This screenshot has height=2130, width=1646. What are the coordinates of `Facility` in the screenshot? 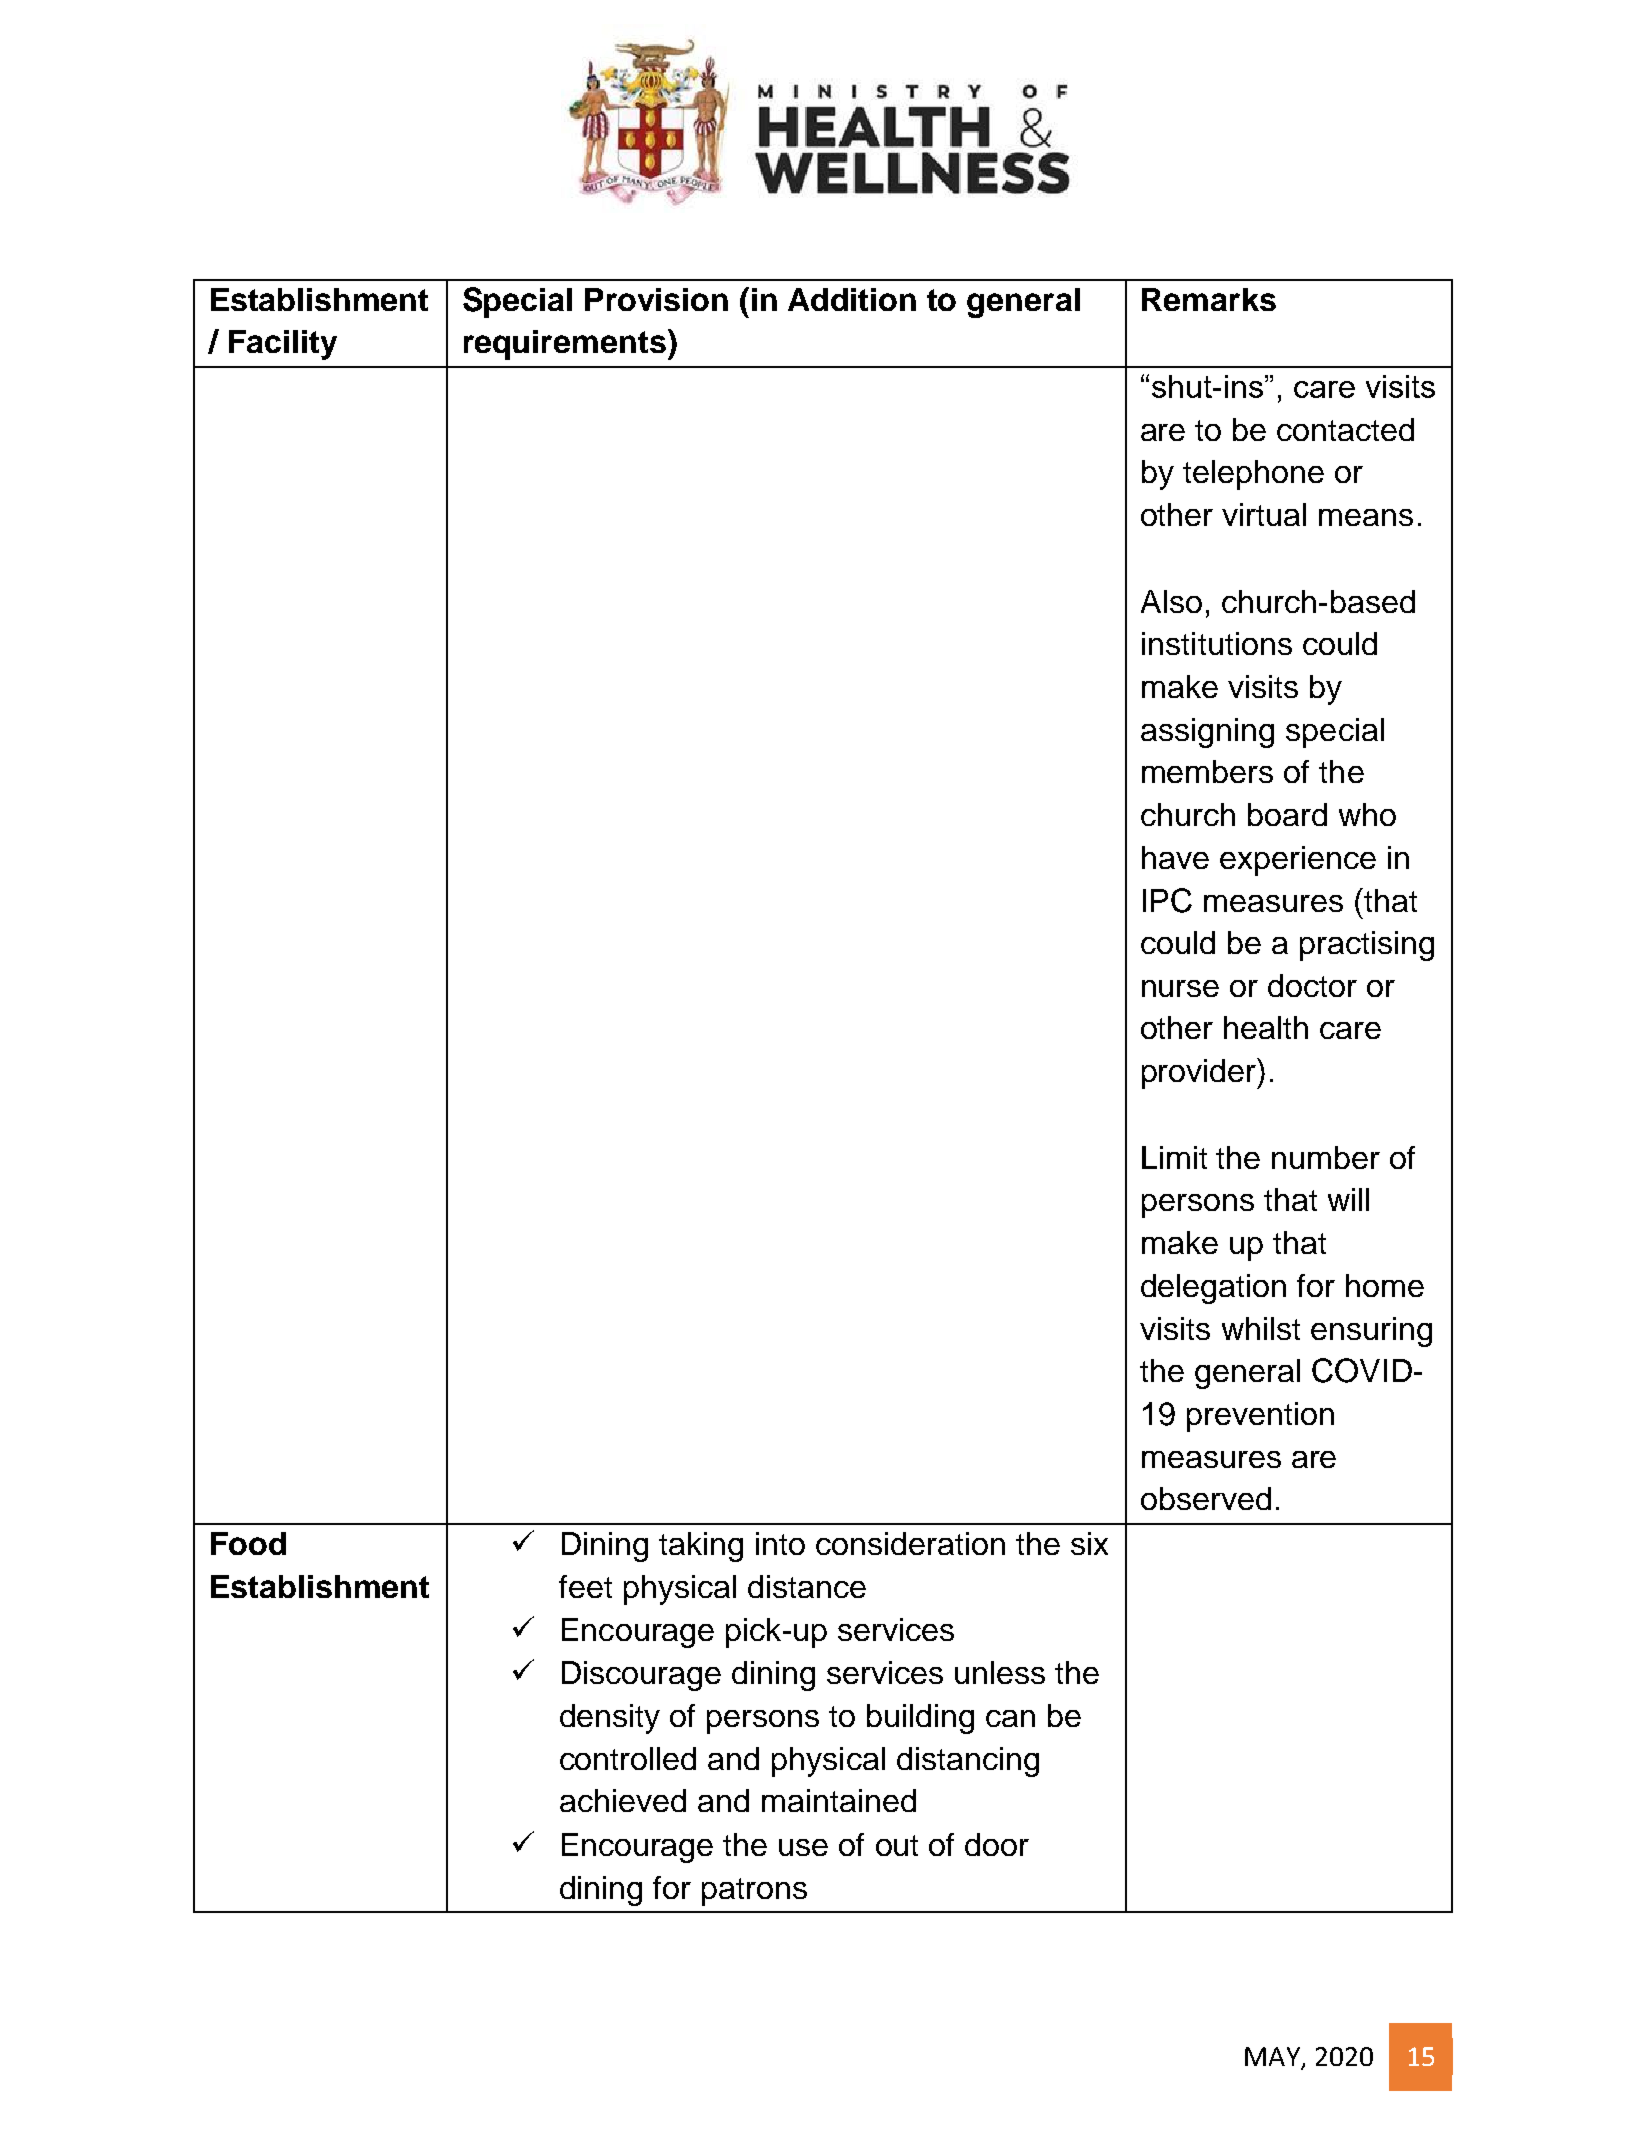 It's located at (283, 345).
